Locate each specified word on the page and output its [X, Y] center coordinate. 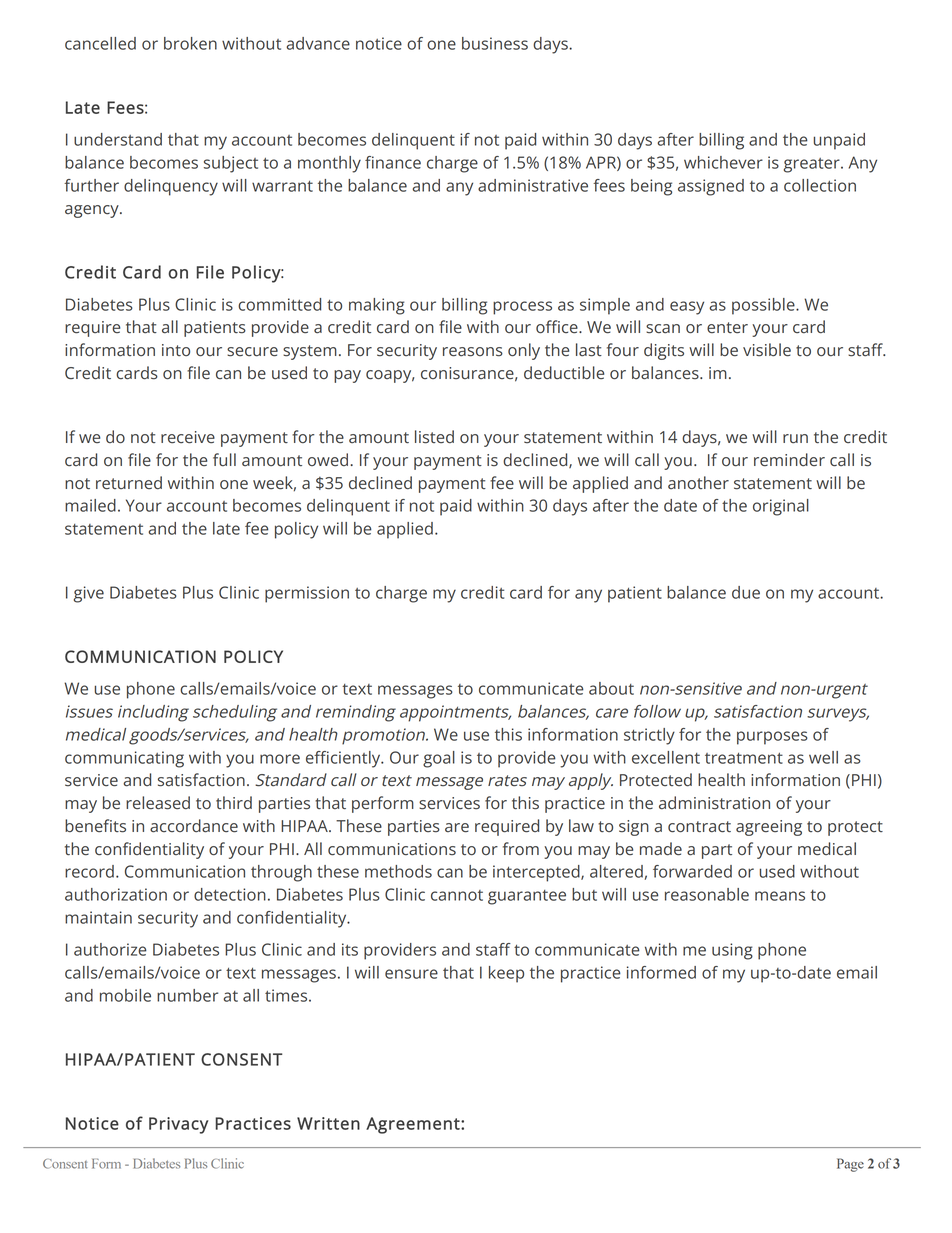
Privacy [179, 1125]
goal [439, 759]
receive [188, 437]
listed [434, 437]
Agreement [414, 1125]
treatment [744, 758]
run [795, 439]
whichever [723, 162]
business [495, 43]
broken [190, 43]
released [158, 803]
